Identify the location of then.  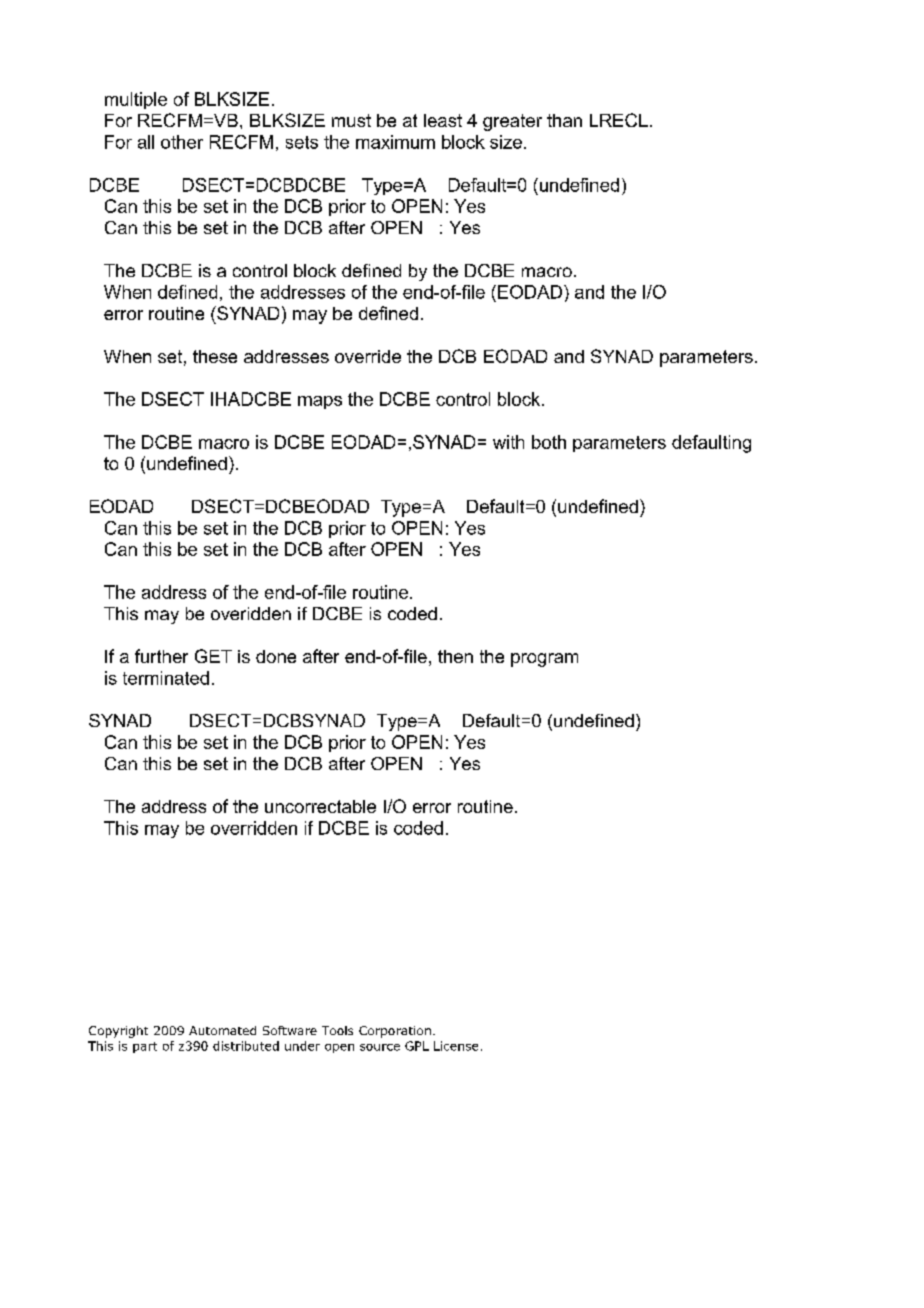
(455, 656).
